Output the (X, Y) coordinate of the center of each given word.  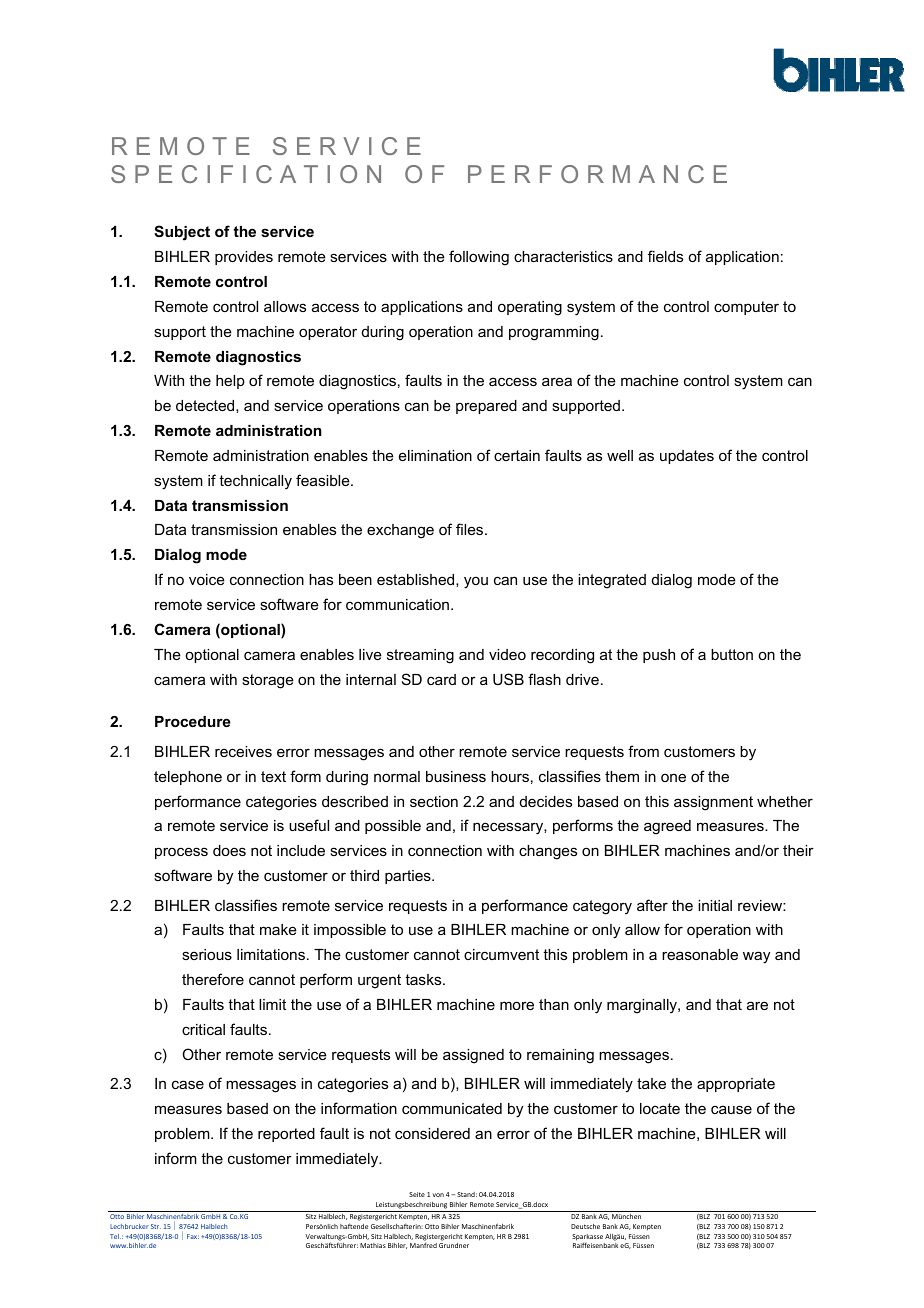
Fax (193, 1236)
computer (746, 308)
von (438, 1195)
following (479, 258)
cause (731, 1109)
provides (244, 258)
